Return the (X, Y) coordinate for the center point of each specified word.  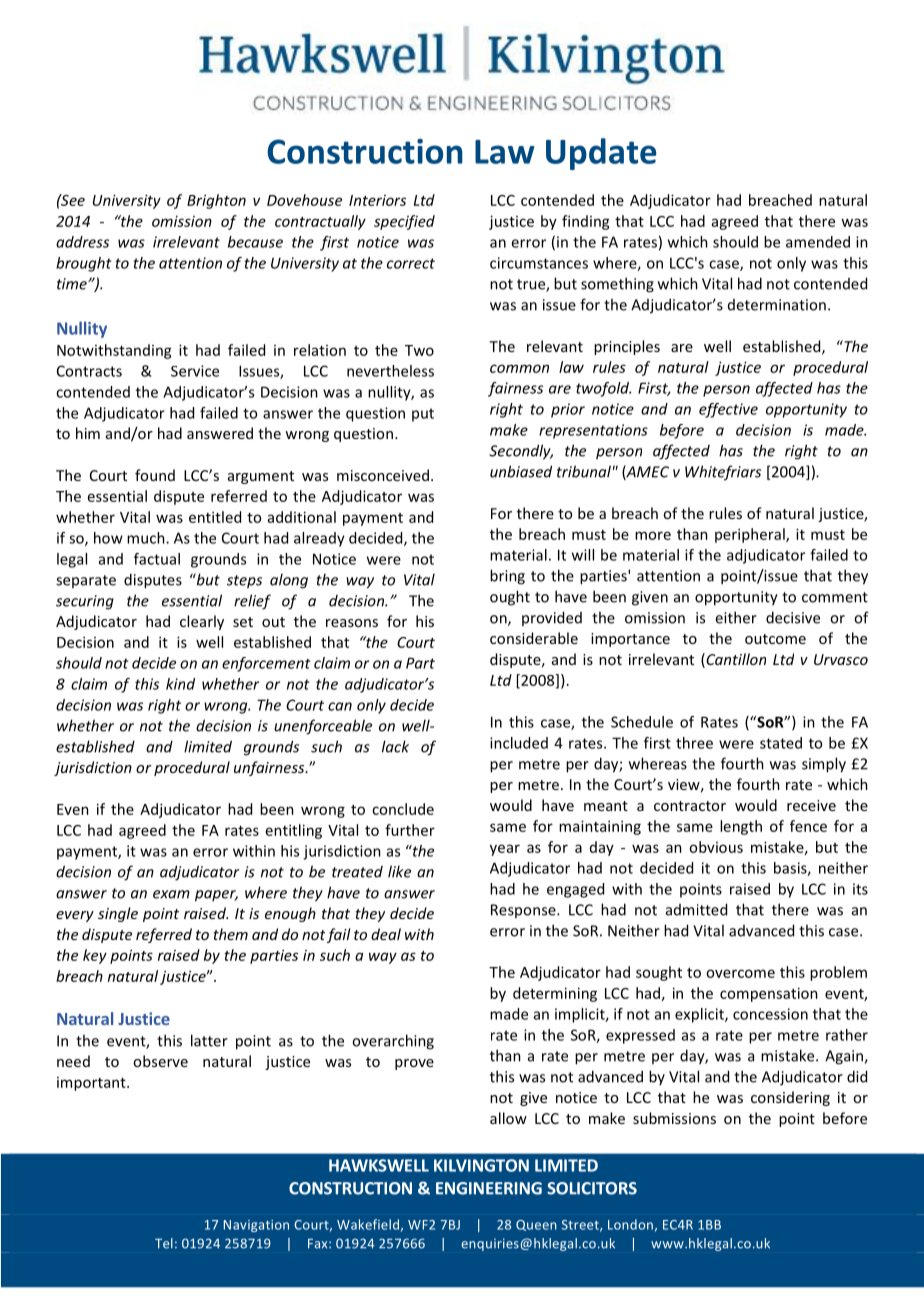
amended (818, 242)
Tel (164, 1243)
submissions (674, 1118)
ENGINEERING (489, 1188)
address (82, 242)
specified (404, 222)
